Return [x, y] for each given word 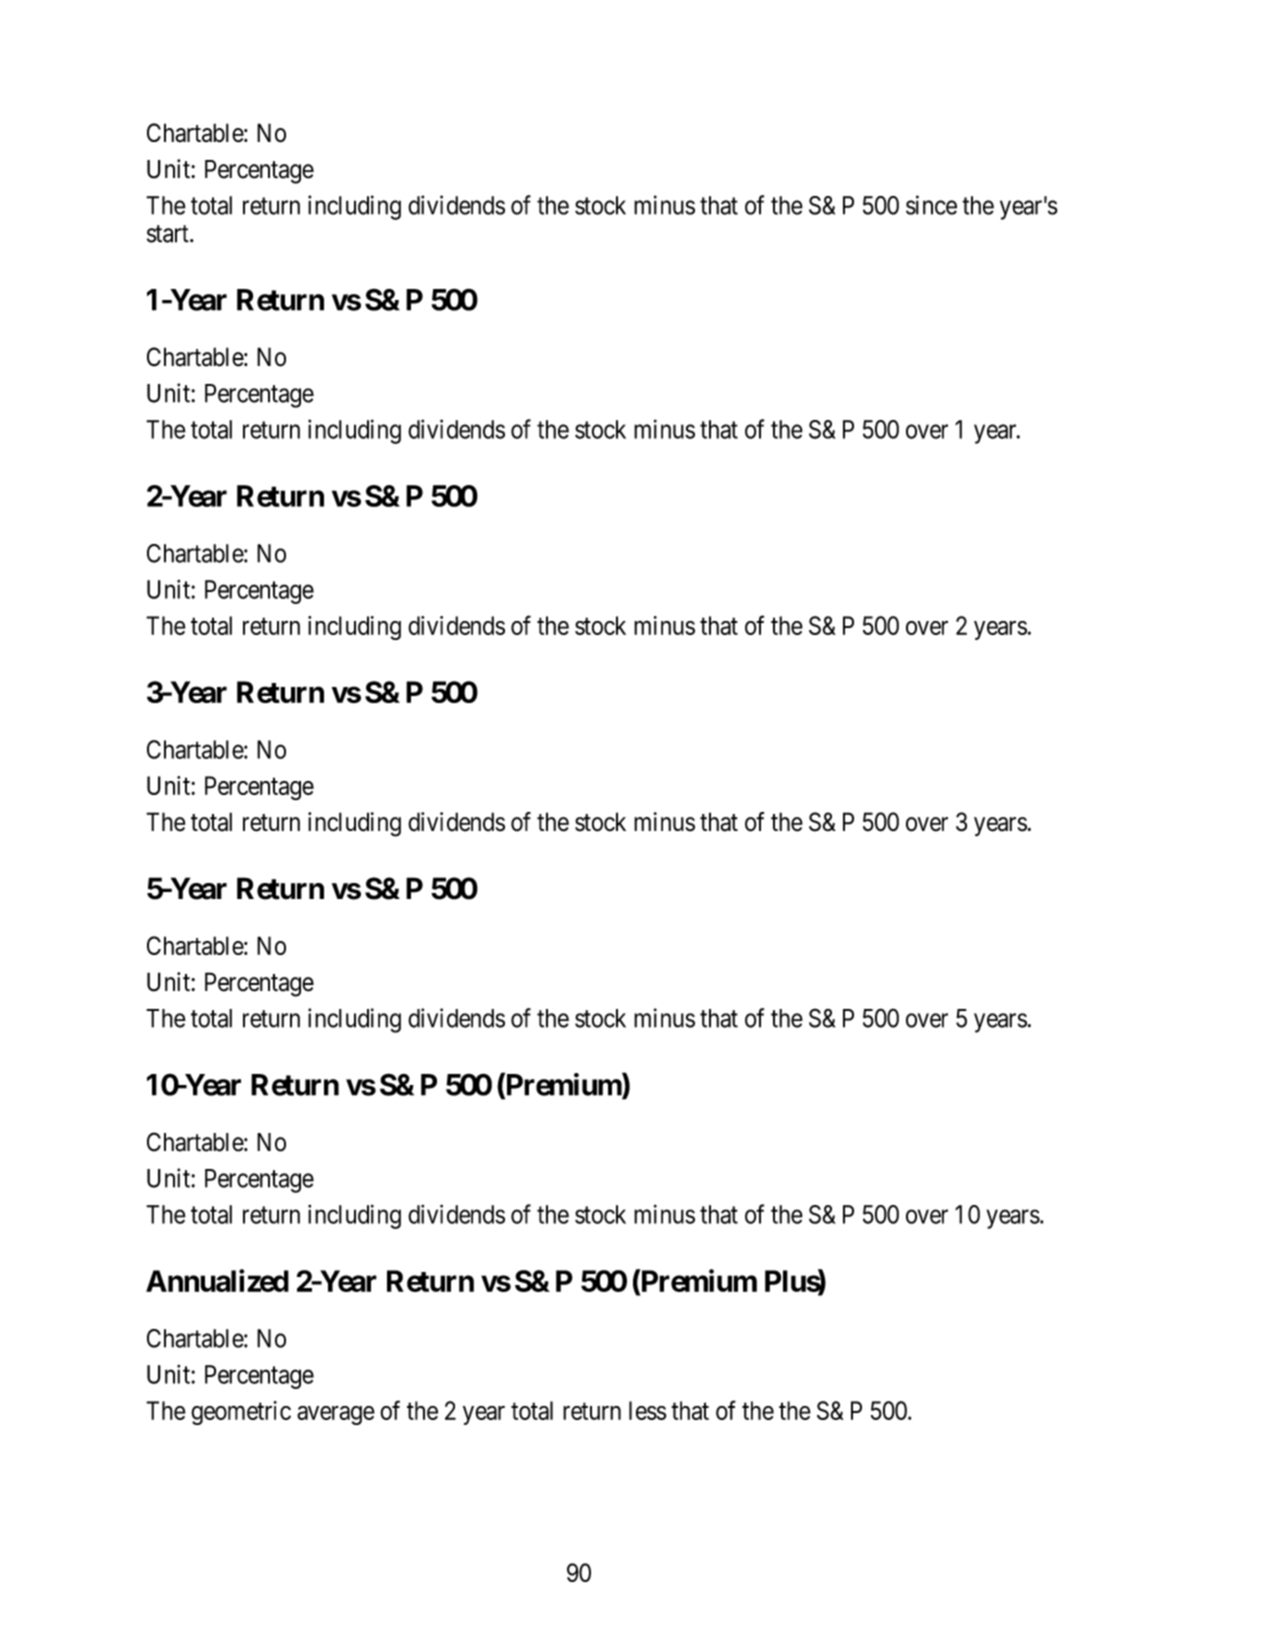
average [336, 1415]
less [647, 1410]
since [931, 205]
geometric [241, 1413]
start [169, 234]
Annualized [217, 1280]
